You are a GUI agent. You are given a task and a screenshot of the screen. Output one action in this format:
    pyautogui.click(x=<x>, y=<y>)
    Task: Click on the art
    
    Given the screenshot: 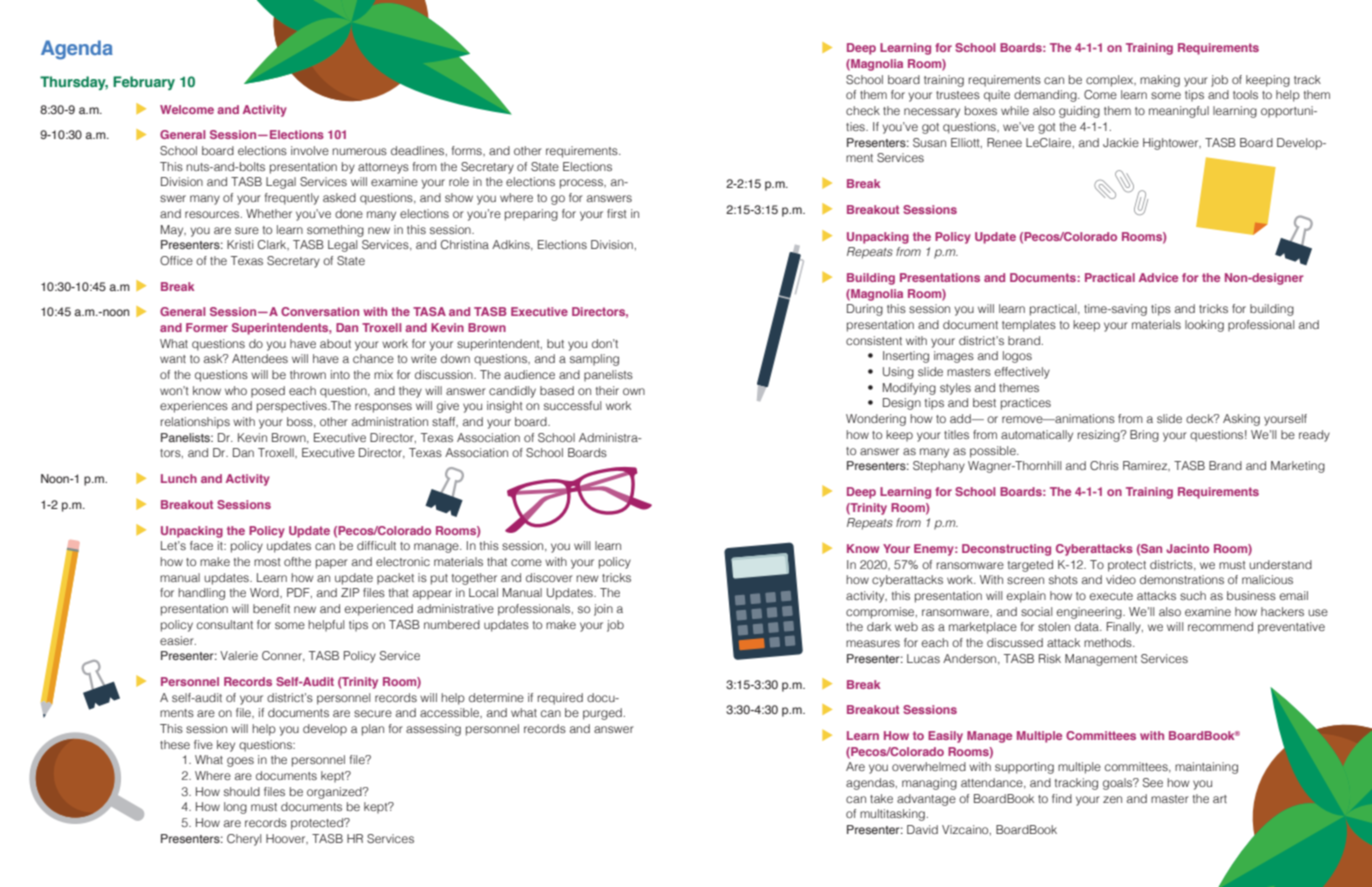 What is the action you would take?
    pyautogui.click(x=1220, y=799)
